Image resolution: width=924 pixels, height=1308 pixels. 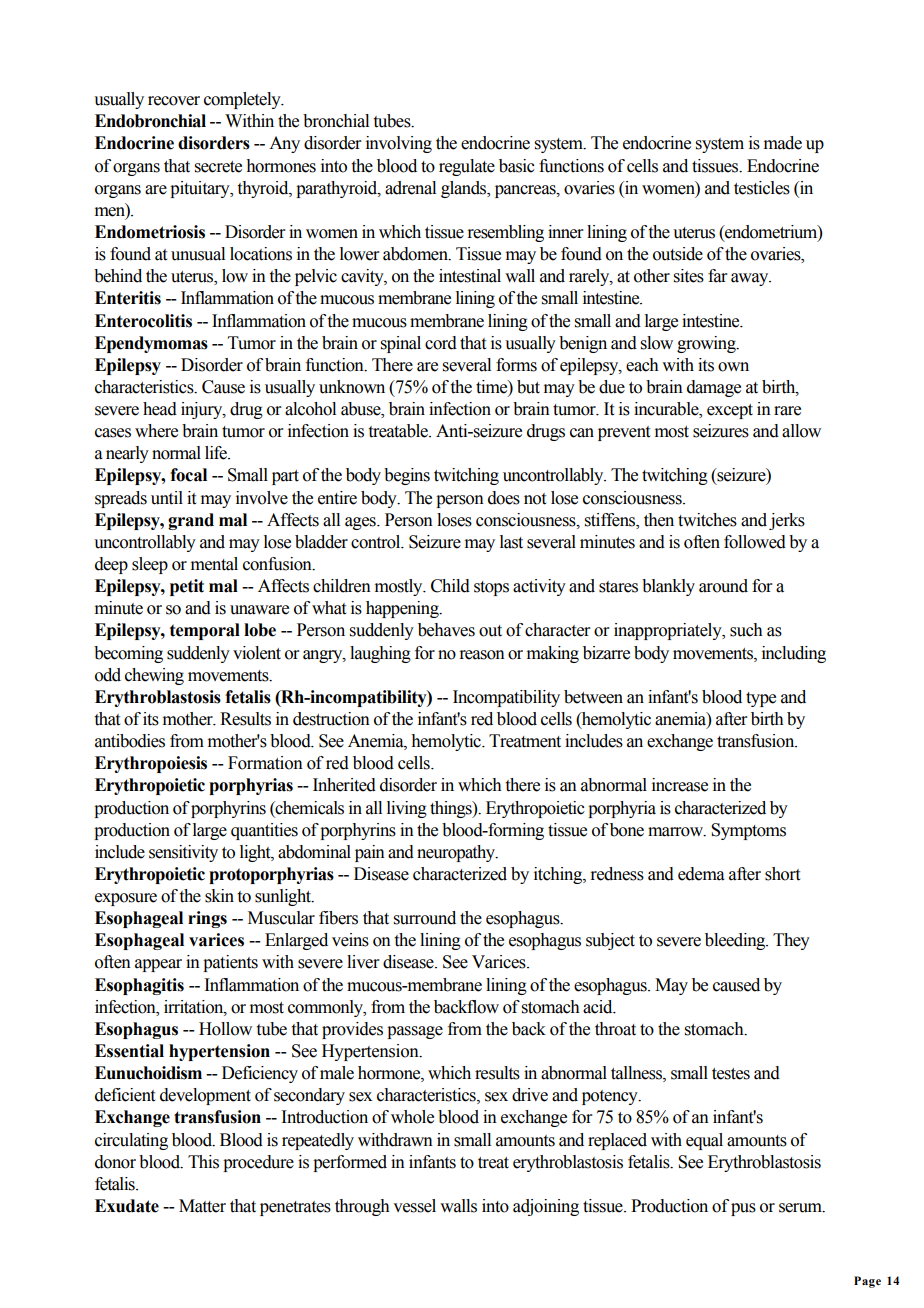 What do you see at coordinates (467, 167) in the document?
I see `regulate` at bounding box center [467, 167].
